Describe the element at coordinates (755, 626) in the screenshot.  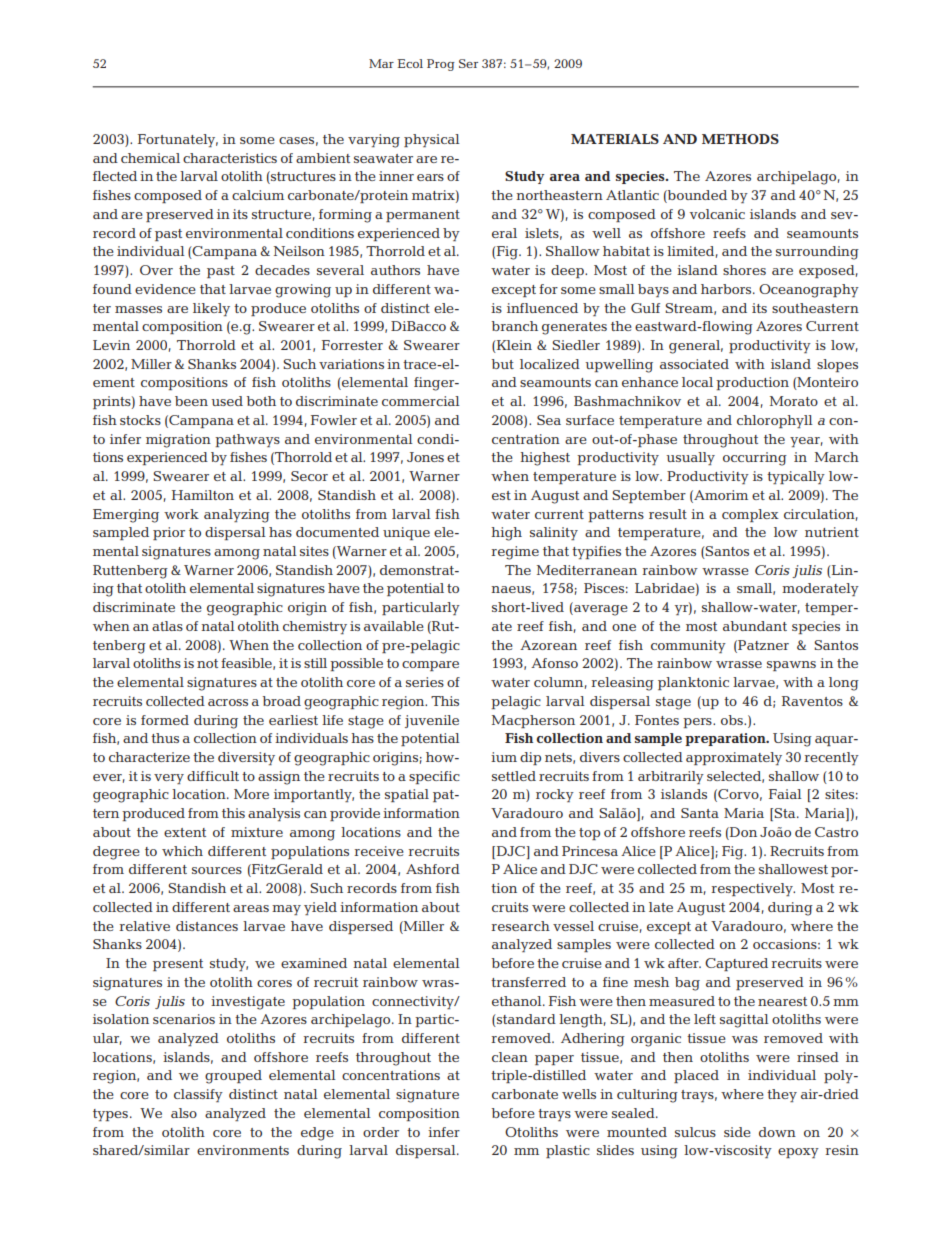
I see `abundant` at that location.
